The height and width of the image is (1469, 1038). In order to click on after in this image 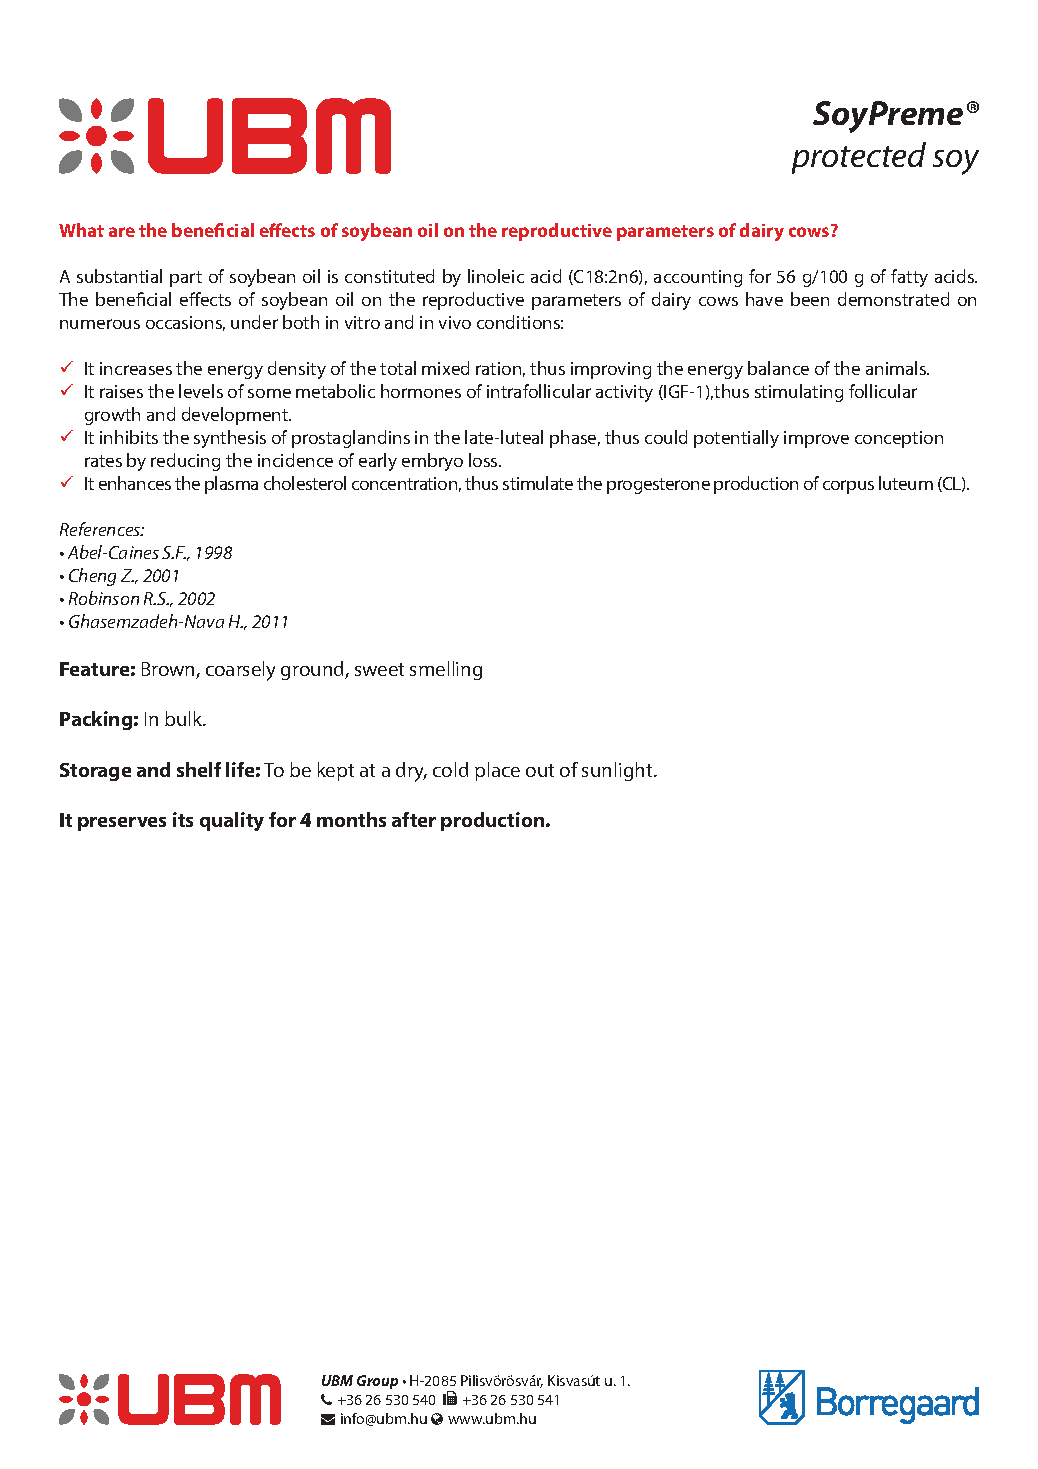, I will do `click(414, 819)`.
